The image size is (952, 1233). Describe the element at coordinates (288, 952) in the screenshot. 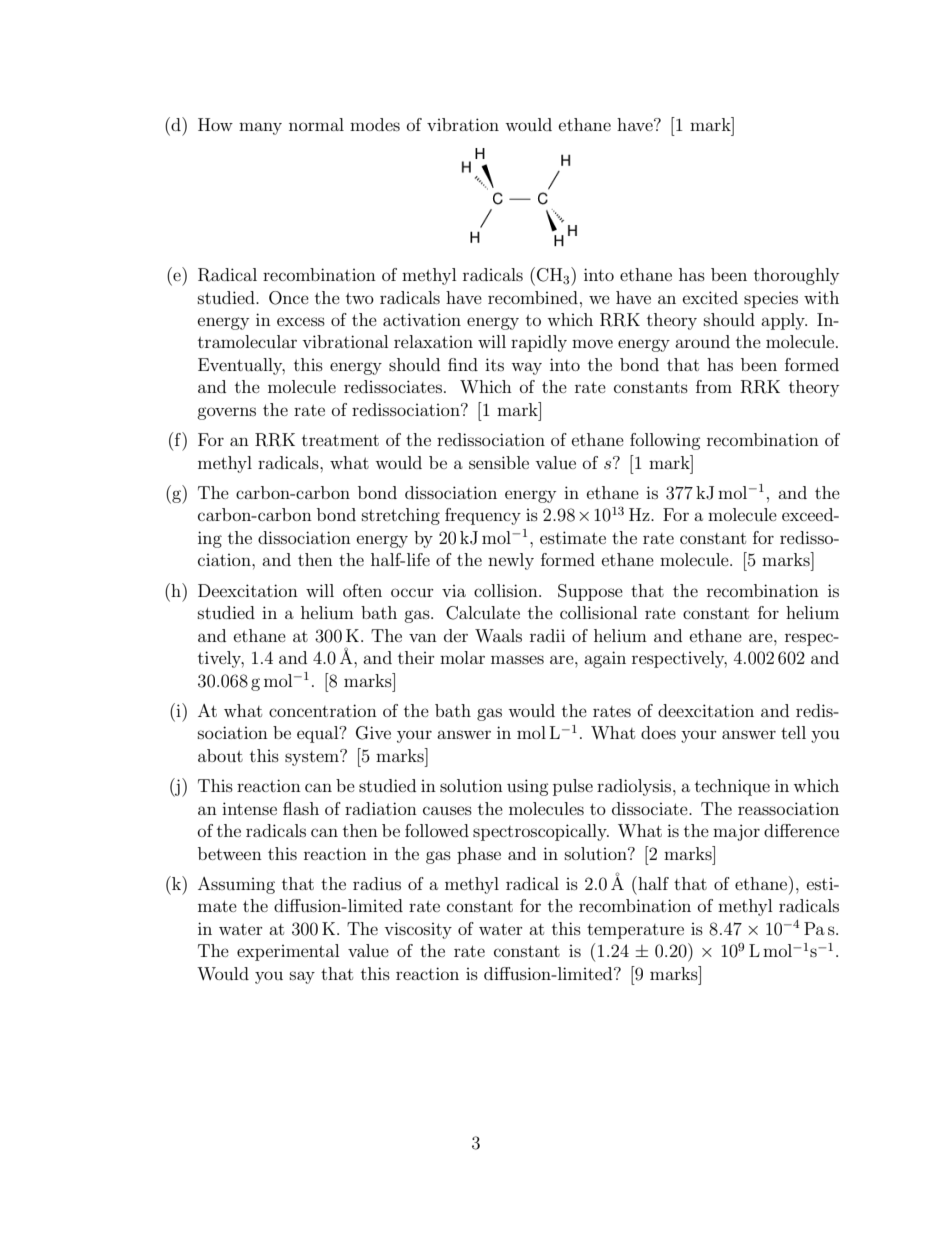

I see `experimental` at that location.
